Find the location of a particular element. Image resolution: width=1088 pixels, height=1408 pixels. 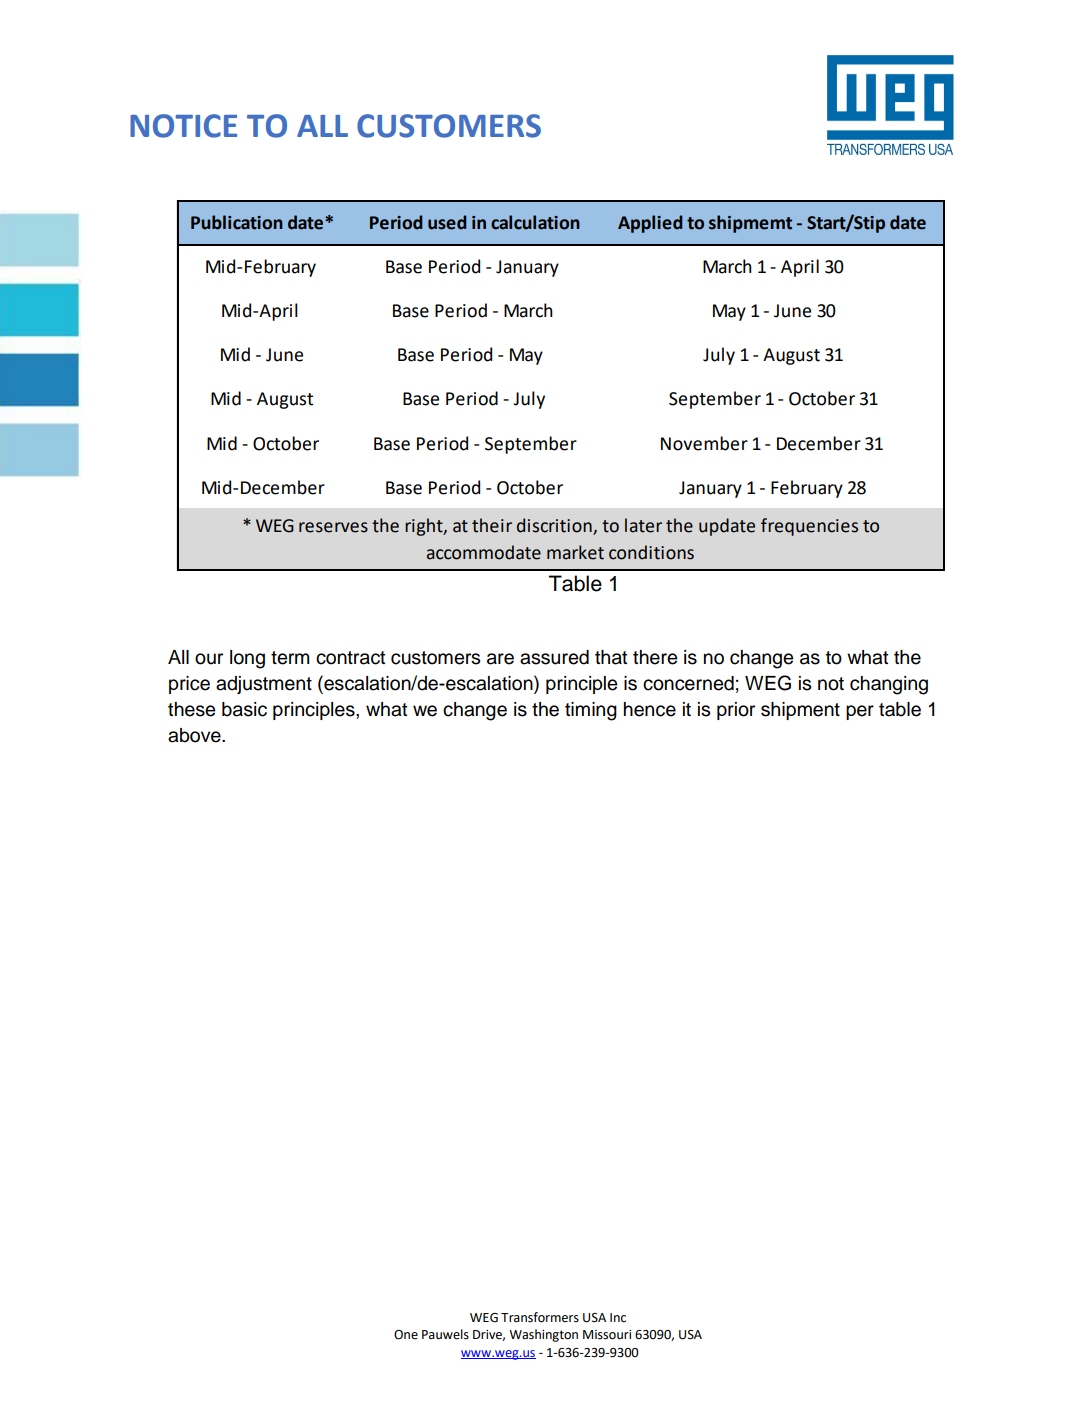

One is located at coordinates (406, 1335).
